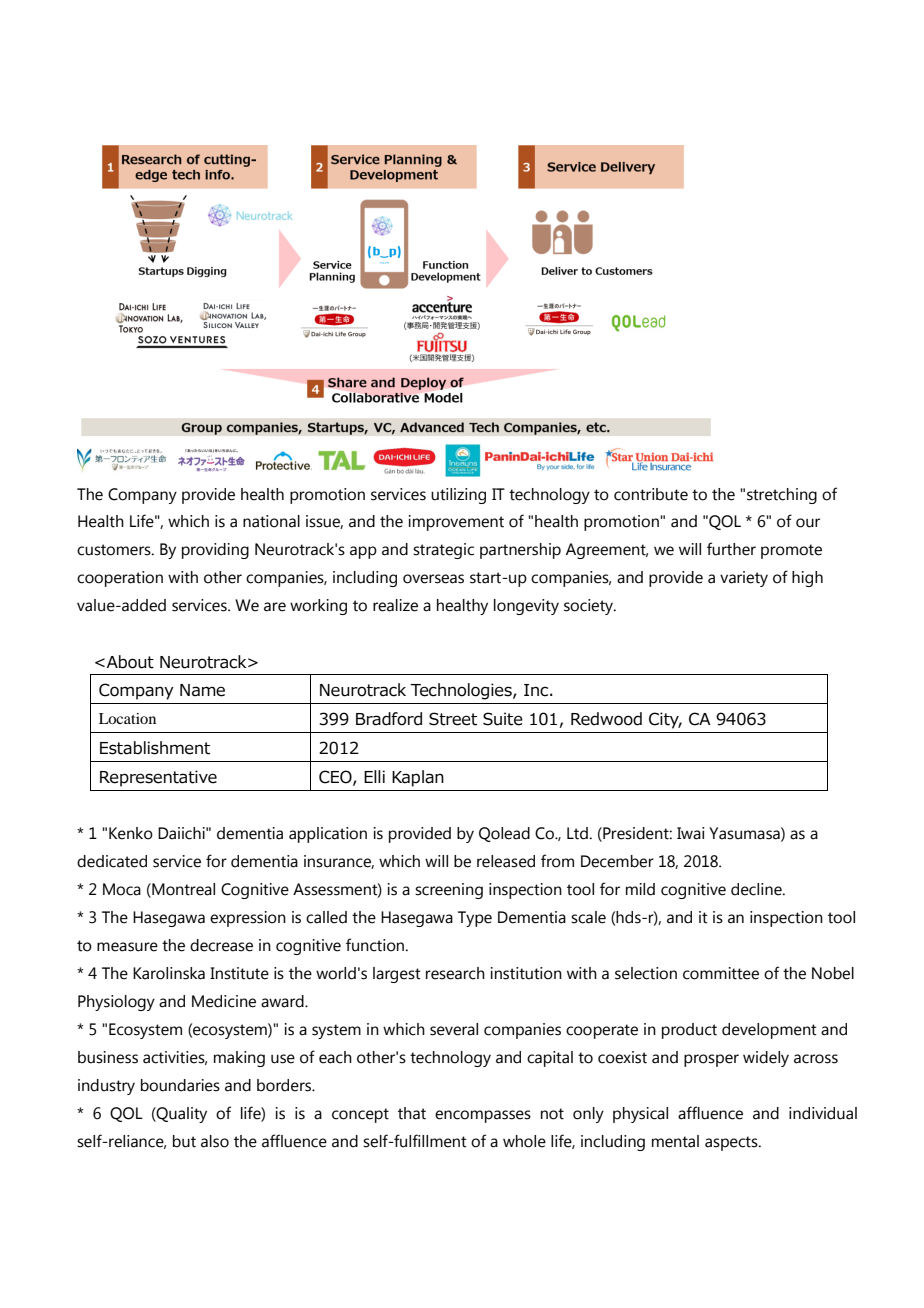  Describe the element at coordinates (757, 889) in the screenshot. I see `decline` at that location.
